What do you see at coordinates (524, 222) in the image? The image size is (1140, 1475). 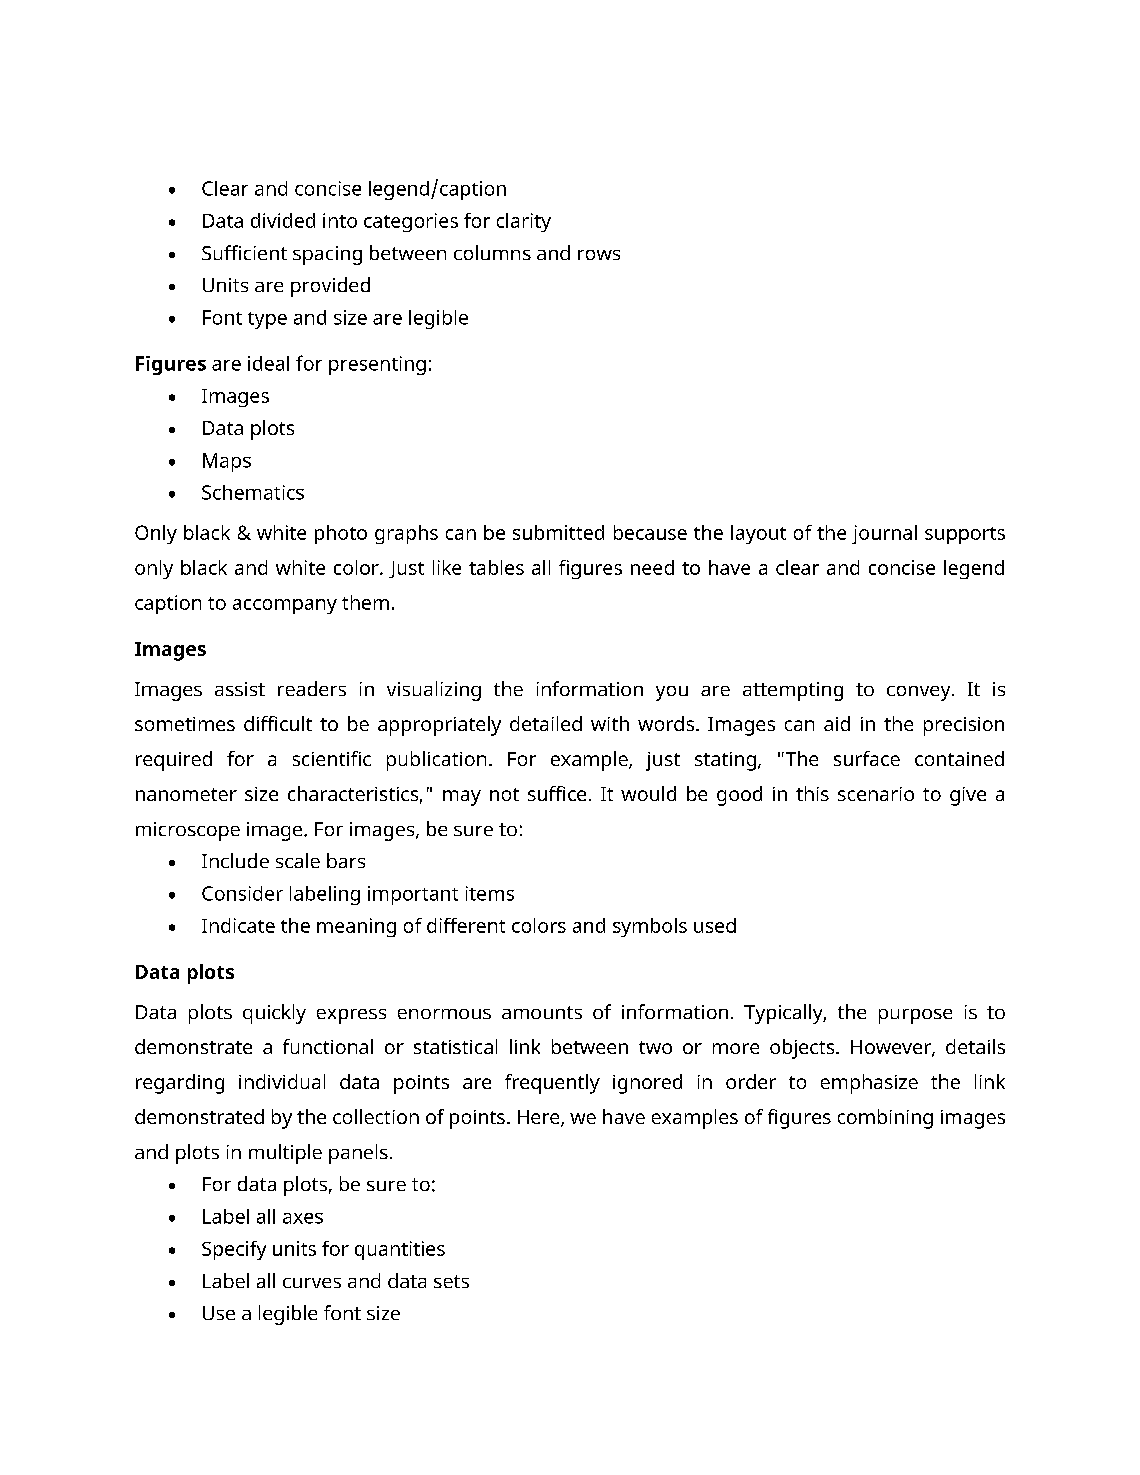 I see `clarity` at bounding box center [524, 222].
